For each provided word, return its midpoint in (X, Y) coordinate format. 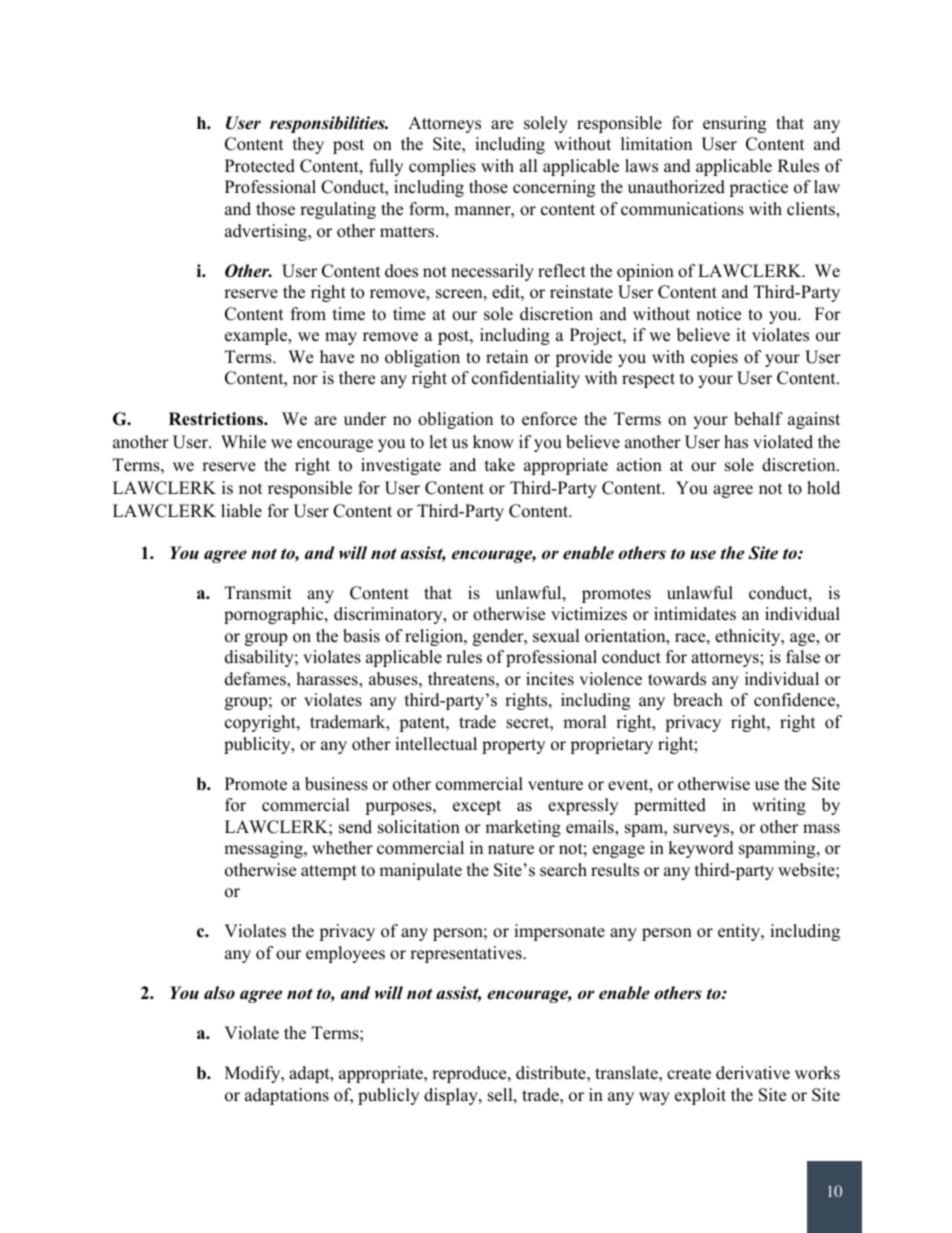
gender (499, 637)
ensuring (734, 124)
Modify (254, 1074)
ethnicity (749, 637)
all (529, 165)
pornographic (275, 615)
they (308, 145)
